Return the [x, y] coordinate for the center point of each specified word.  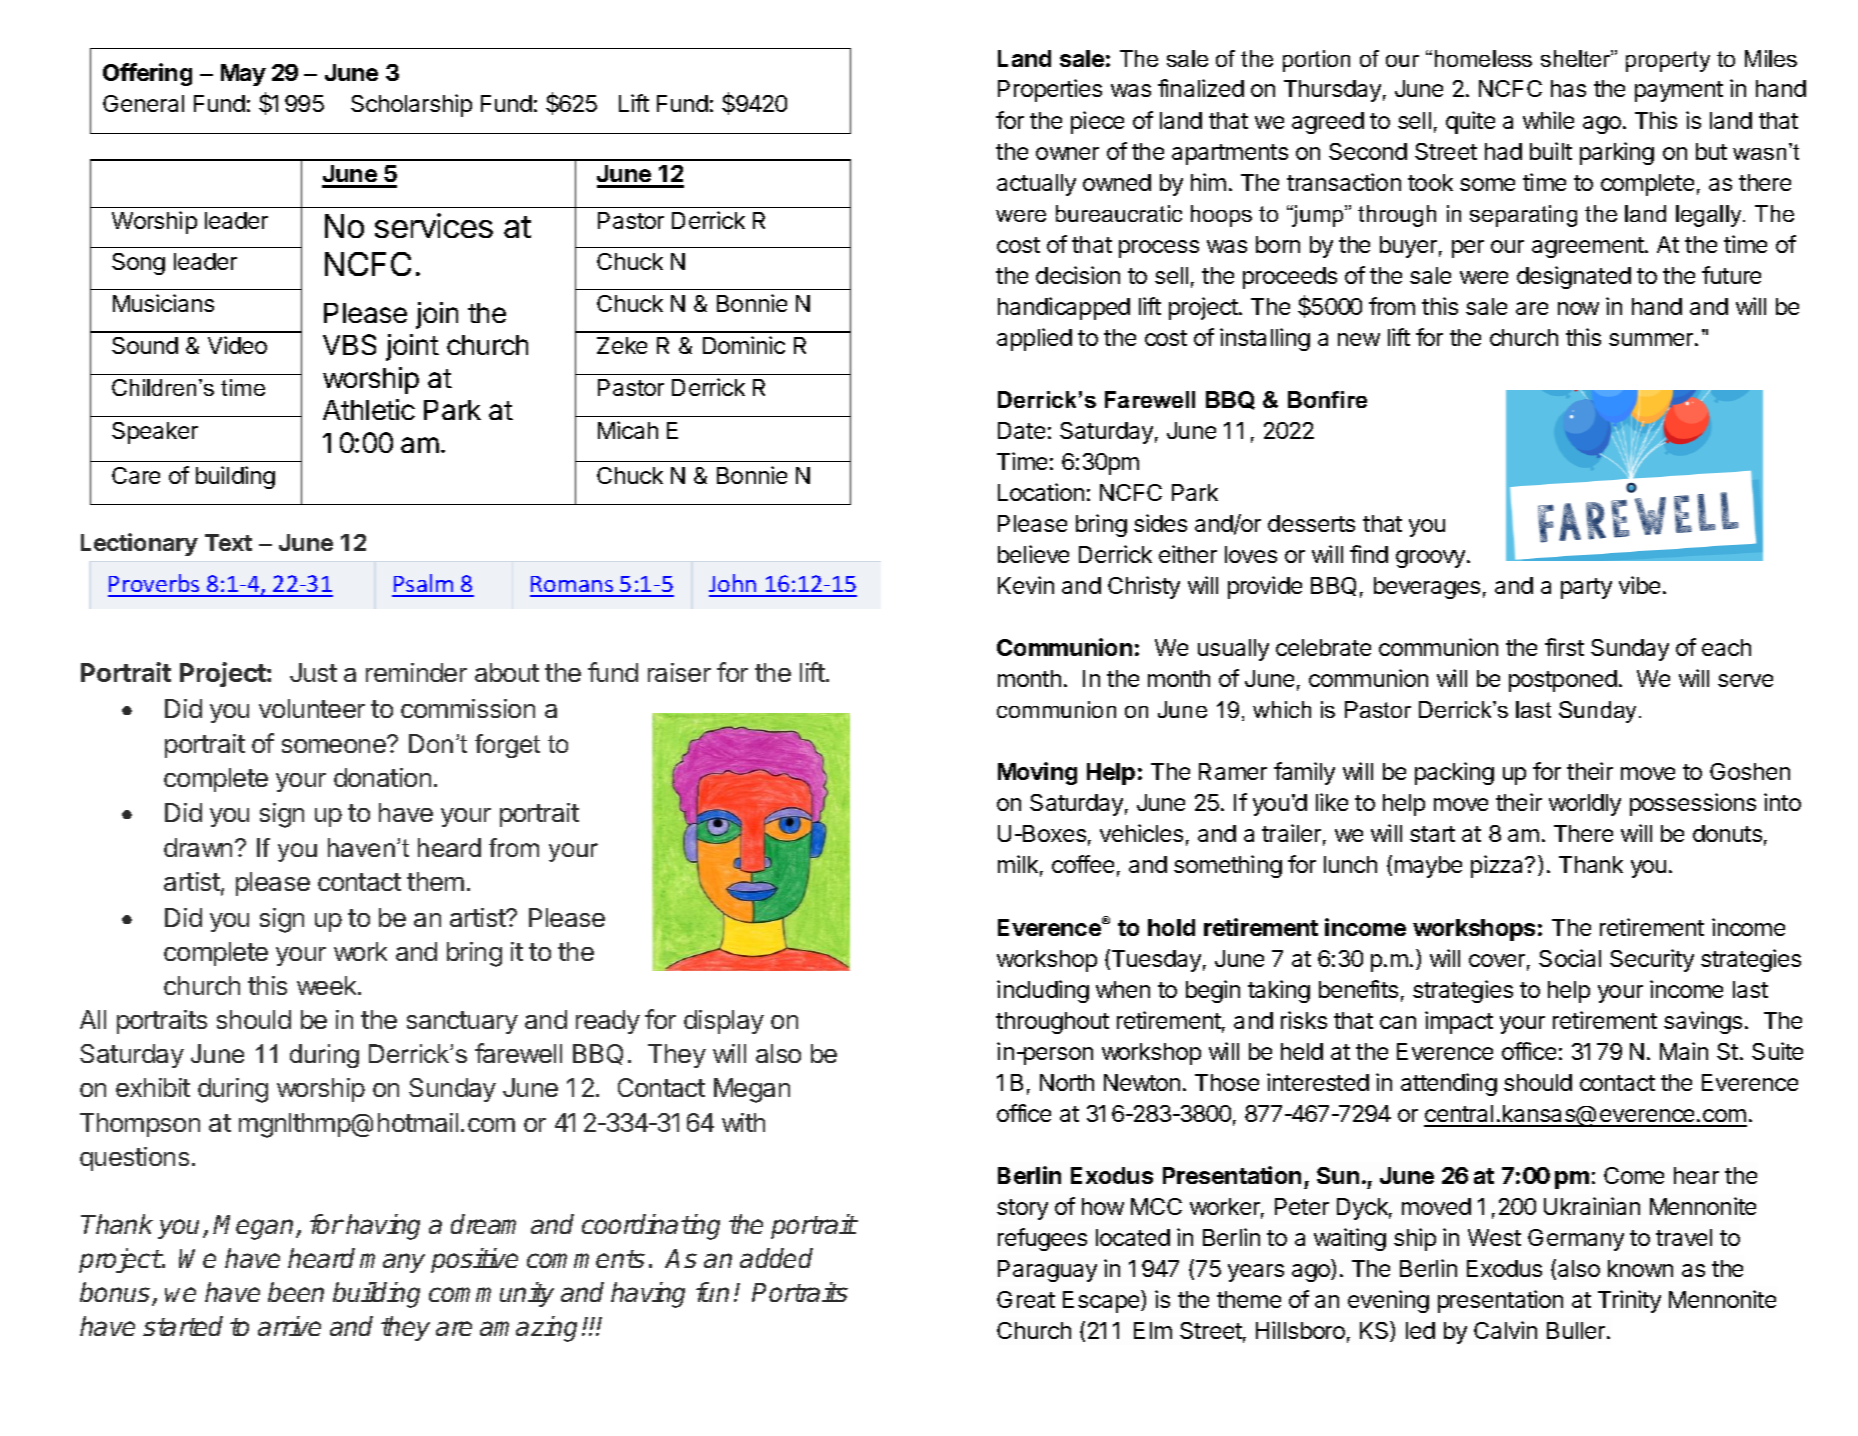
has [1568, 88]
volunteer [312, 708]
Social [1570, 958]
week [328, 985]
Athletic [369, 409]
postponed [1563, 681]
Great [1026, 1299]
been [296, 1292]
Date [1021, 430]
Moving [1037, 773]
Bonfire [1327, 399]
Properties [1050, 90]
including [1043, 991]
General [143, 103]
